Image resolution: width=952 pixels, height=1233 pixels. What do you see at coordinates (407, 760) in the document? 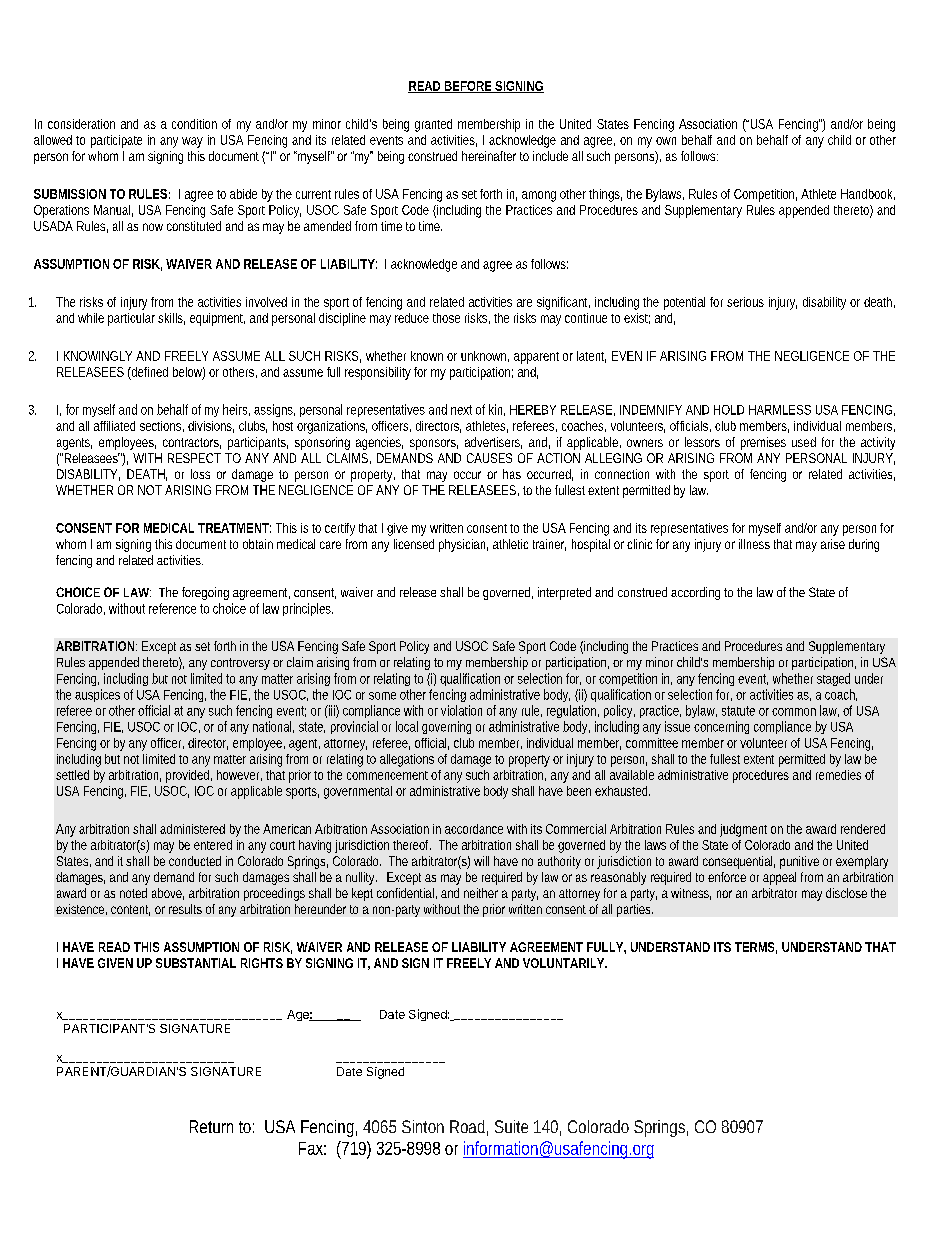
I see `allegations` at bounding box center [407, 760].
